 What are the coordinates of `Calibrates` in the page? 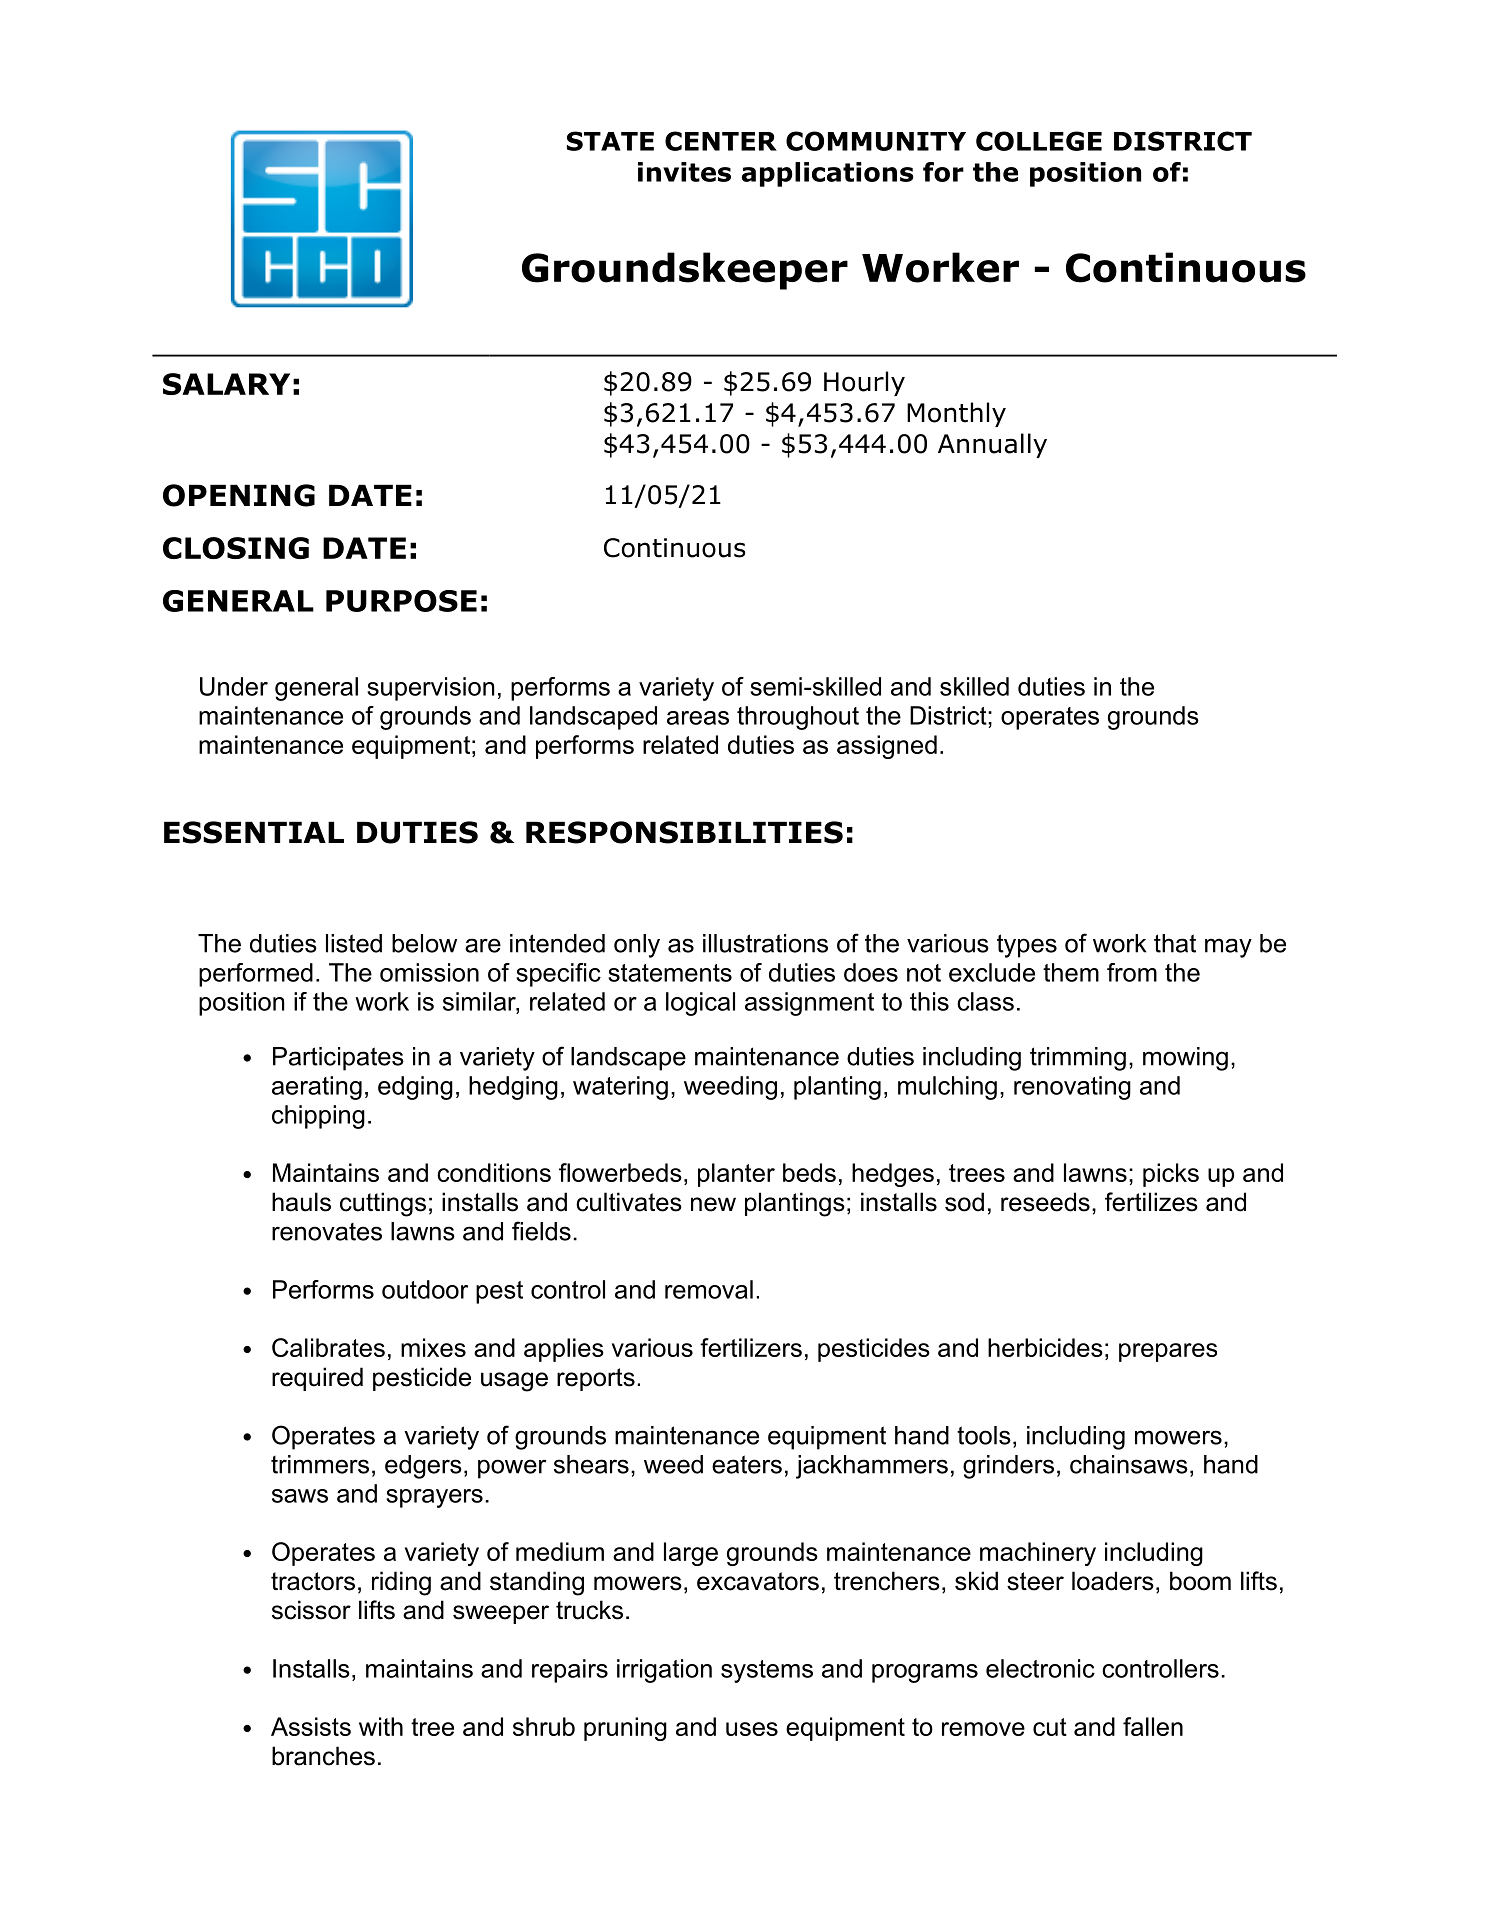 It's located at (328, 1347).
